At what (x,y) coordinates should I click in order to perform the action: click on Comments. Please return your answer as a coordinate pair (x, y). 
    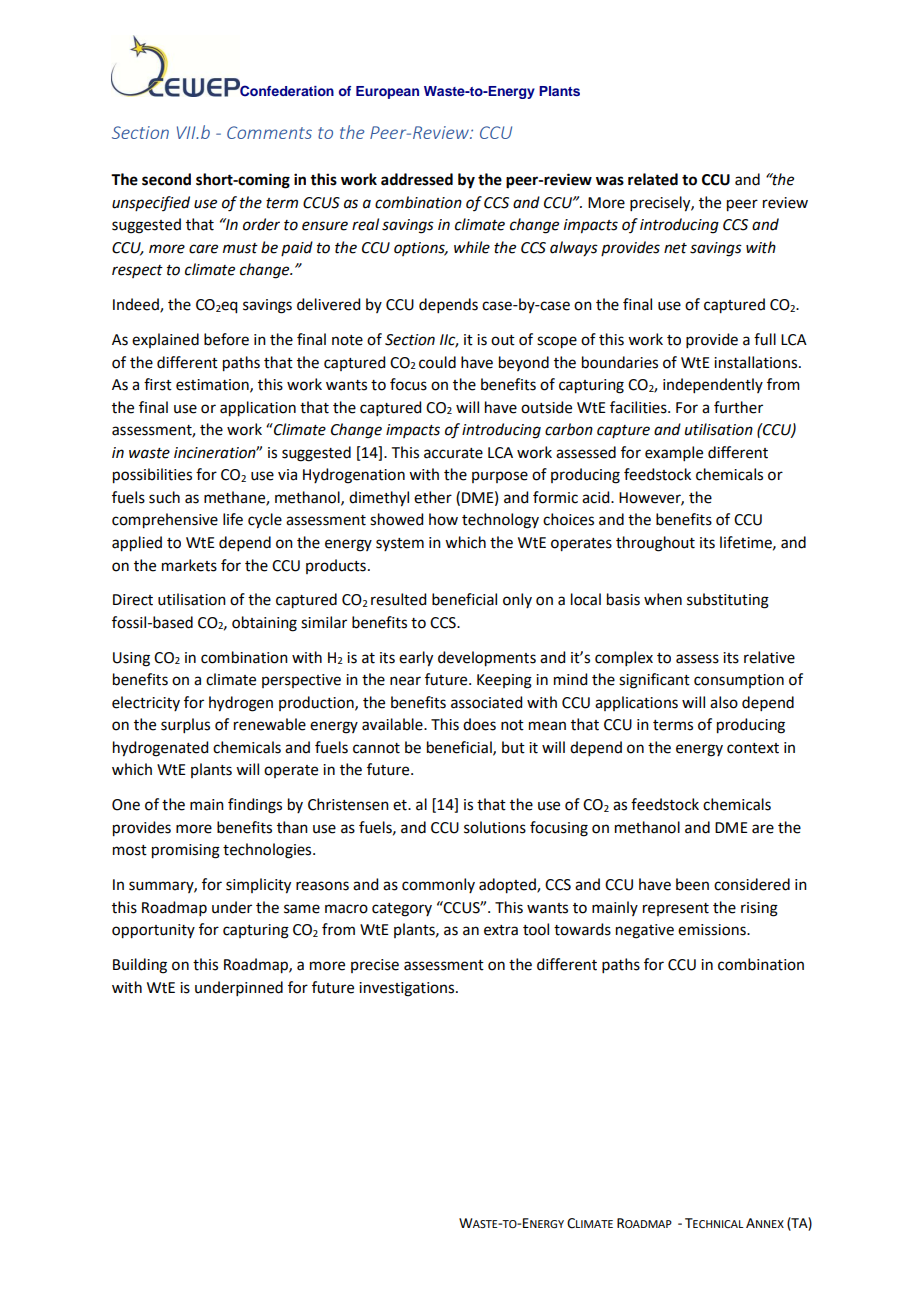
    Looking at the image, I should click on (269, 132).
